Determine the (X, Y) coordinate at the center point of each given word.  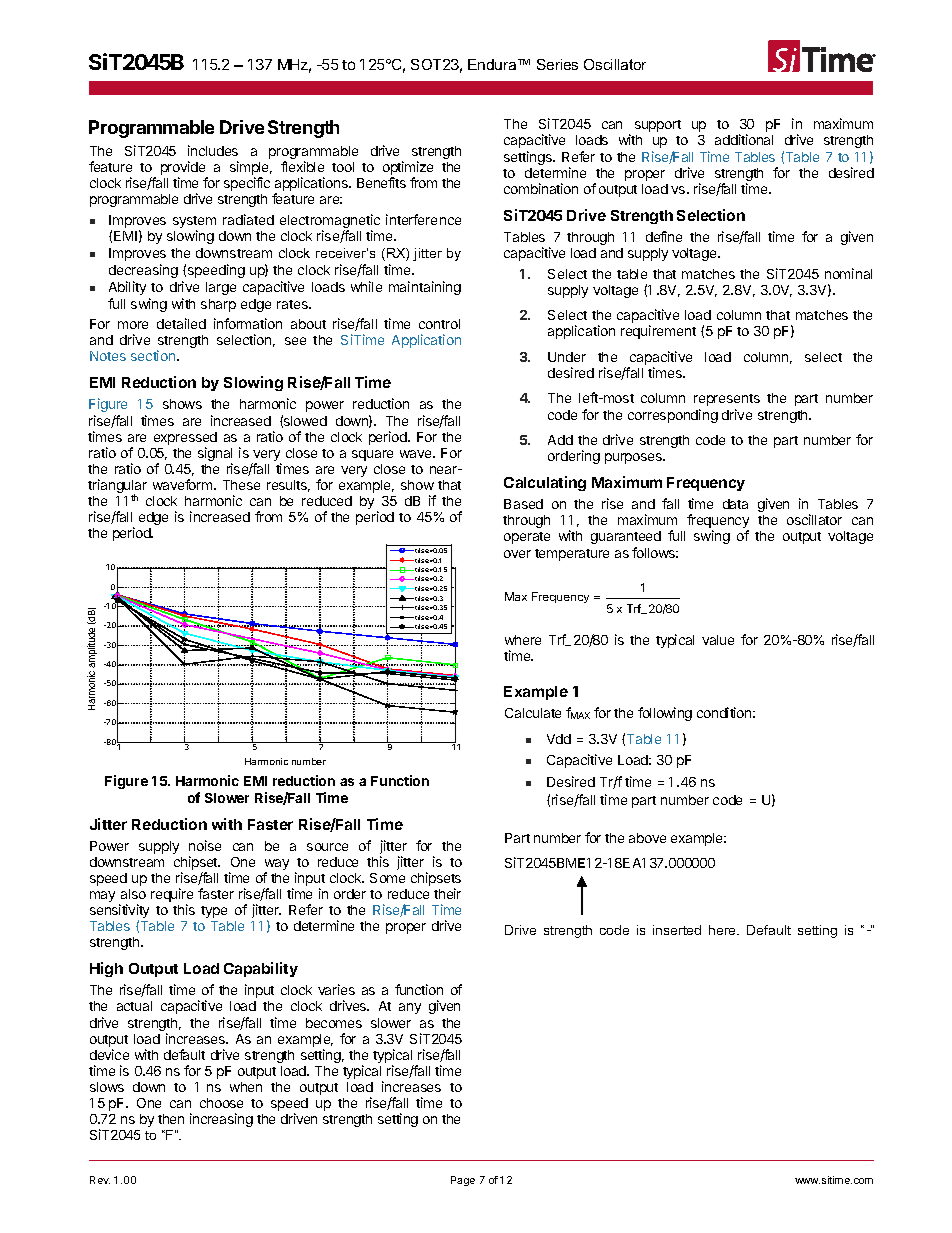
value (718, 640)
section (153, 355)
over (517, 554)
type (214, 912)
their (447, 893)
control (439, 324)
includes (213, 150)
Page (463, 1181)
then (171, 1119)
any (410, 1008)
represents (727, 400)
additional (744, 139)
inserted (677, 930)
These (241, 485)
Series (557, 64)
